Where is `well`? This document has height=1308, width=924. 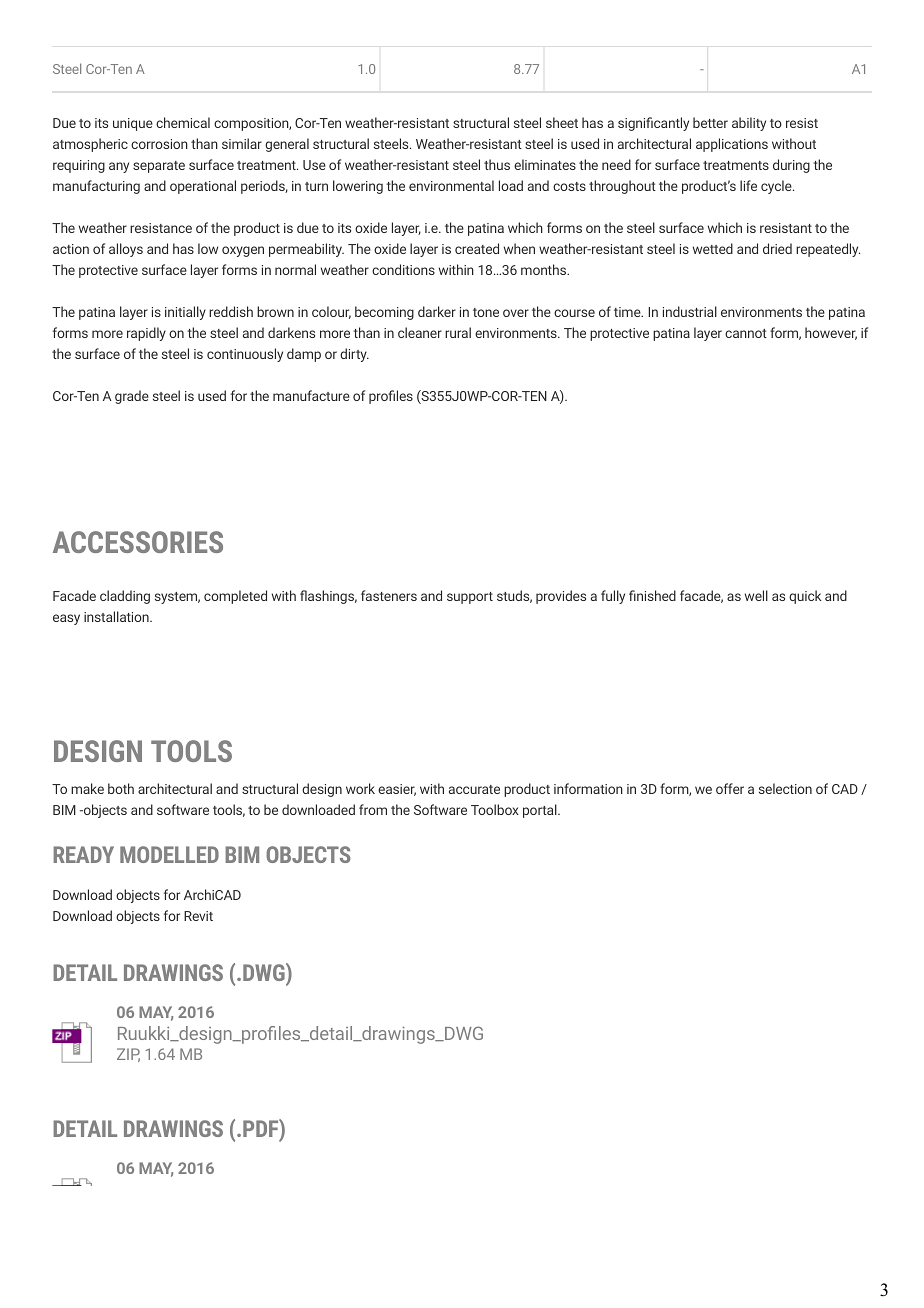
well is located at coordinates (756, 595).
